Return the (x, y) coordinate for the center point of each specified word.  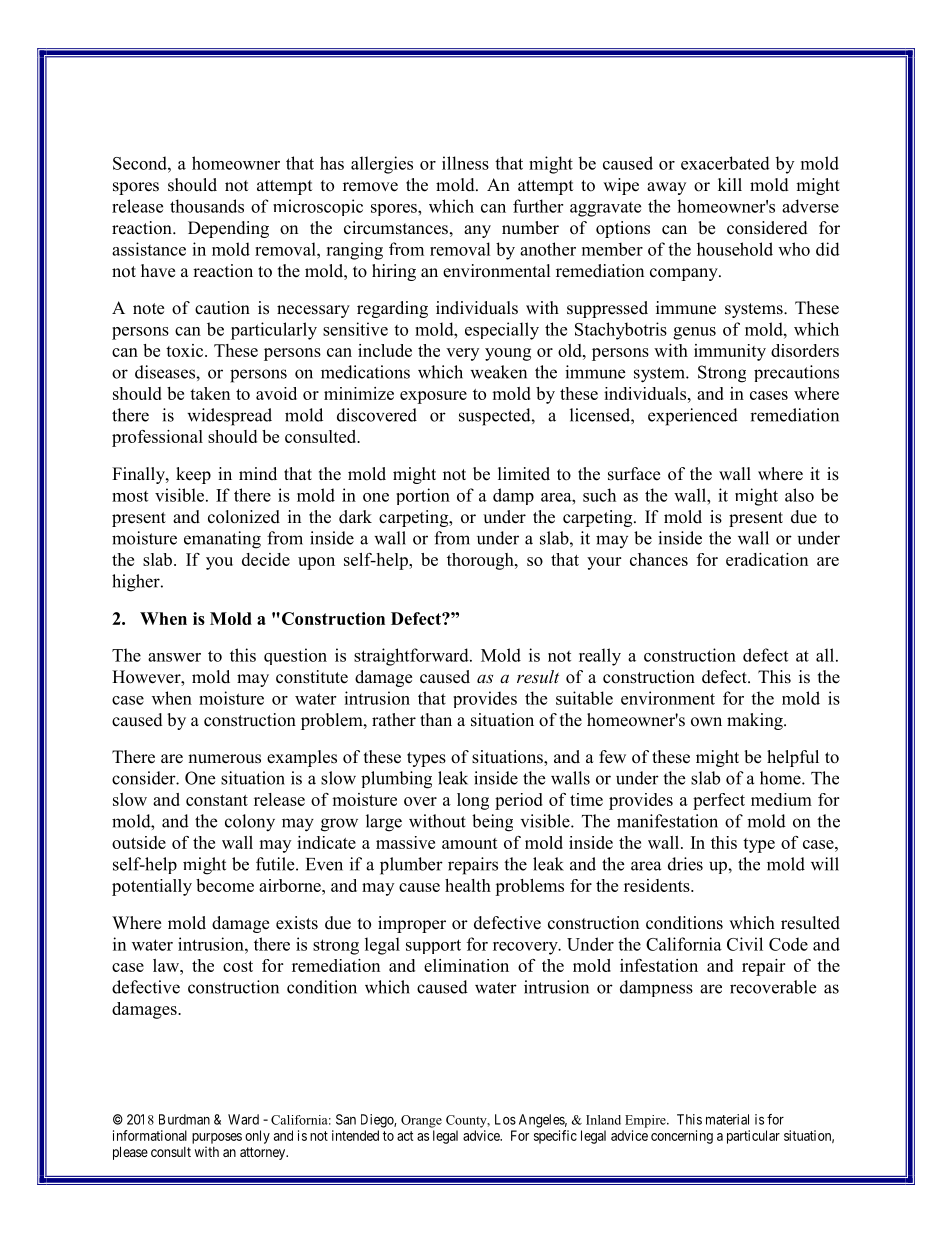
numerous (224, 759)
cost (238, 966)
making (756, 721)
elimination (466, 965)
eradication (767, 559)
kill (730, 184)
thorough (481, 561)
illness (465, 163)
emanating (222, 540)
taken (210, 393)
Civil (745, 944)
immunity (730, 352)
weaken (498, 372)
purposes (217, 1138)
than (436, 719)
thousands (207, 206)
